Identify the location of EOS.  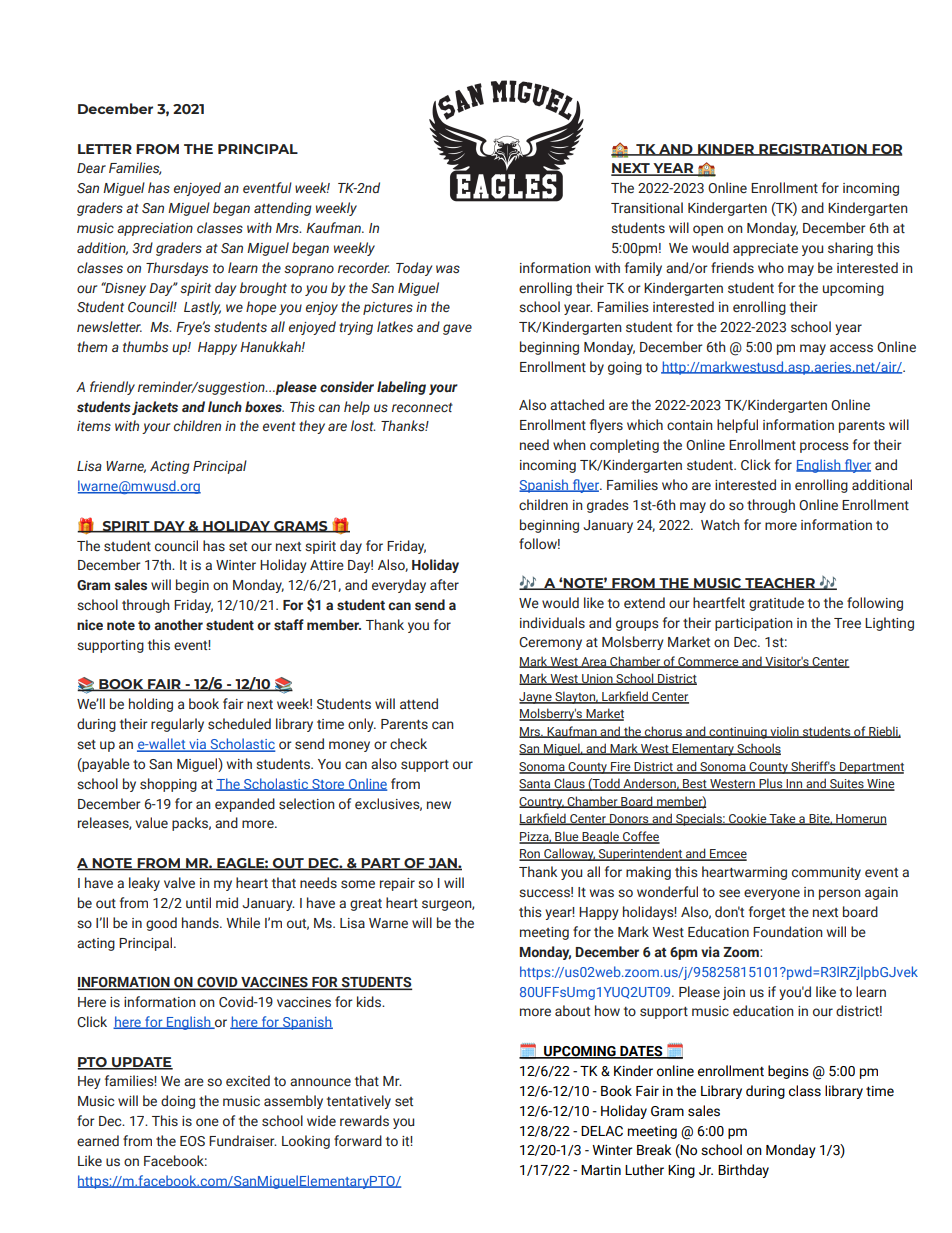
(192, 1141).
